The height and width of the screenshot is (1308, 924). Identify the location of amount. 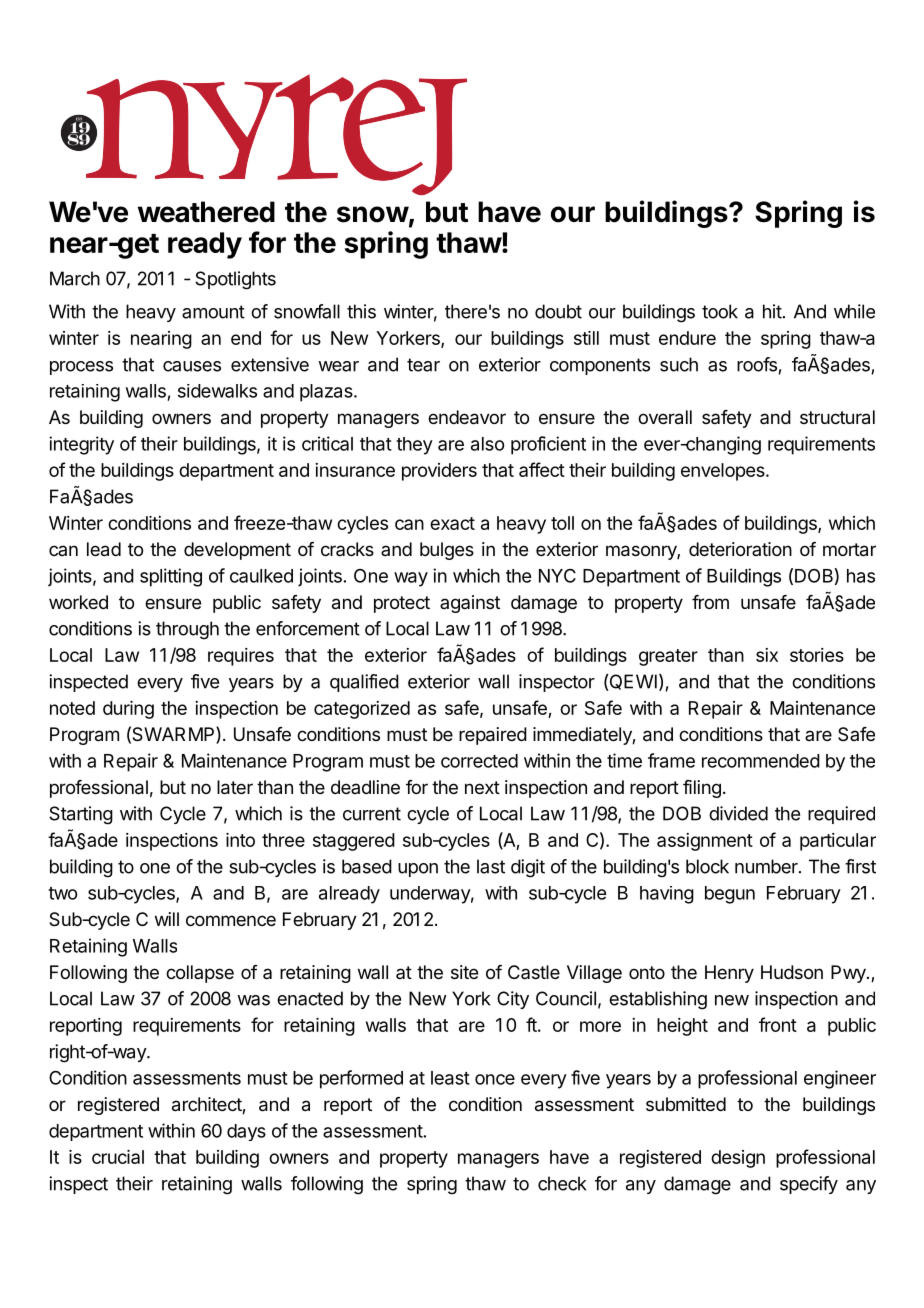
(213, 312).
